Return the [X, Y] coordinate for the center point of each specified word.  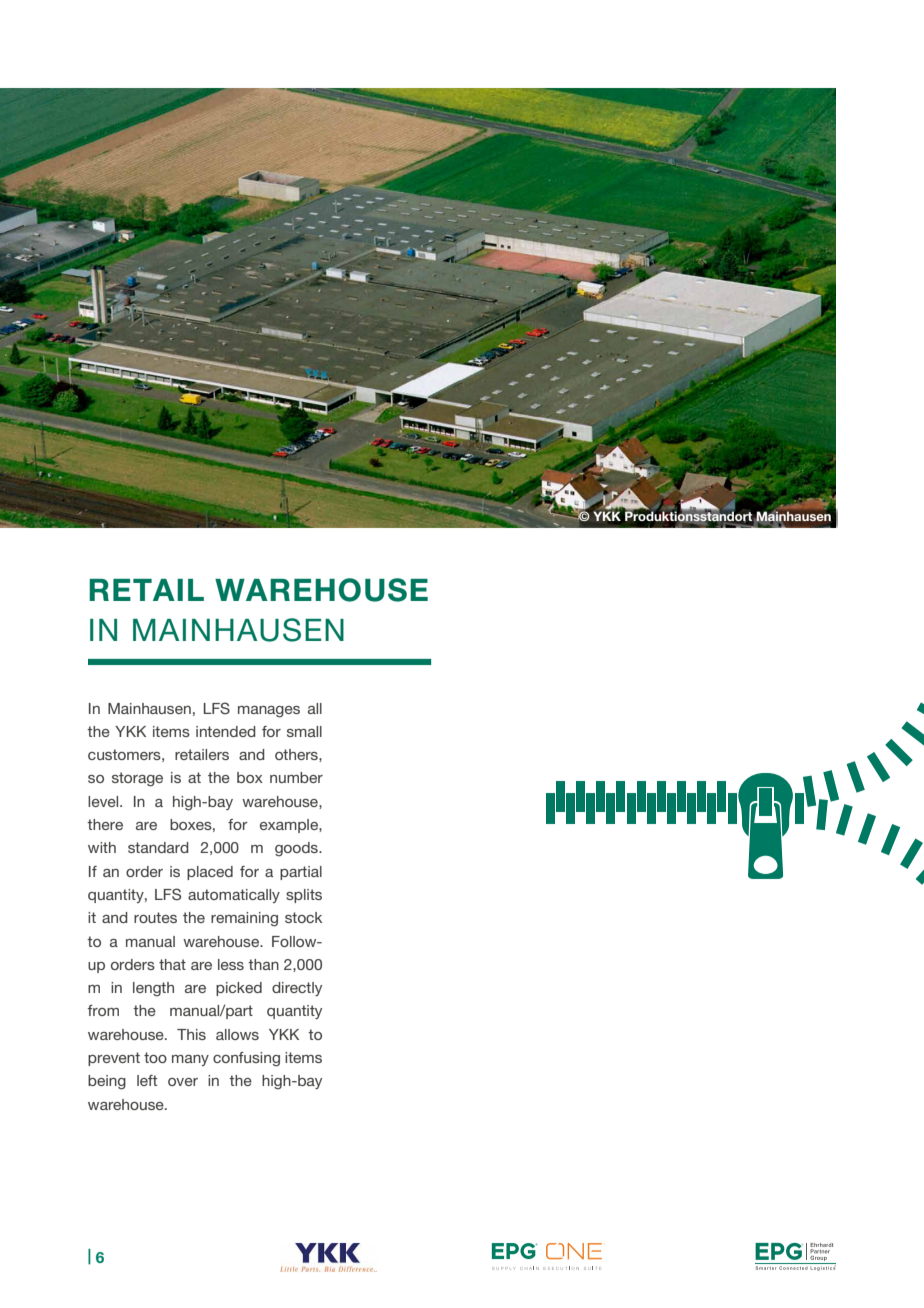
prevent [114, 1059]
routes [155, 917]
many [190, 1060]
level [104, 801]
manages [269, 712]
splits [304, 896]
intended [226, 731]
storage [137, 779]
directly [297, 989]
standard [158, 847]
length [153, 989]
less [231, 964]
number [296, 777]
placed [210, 873]
